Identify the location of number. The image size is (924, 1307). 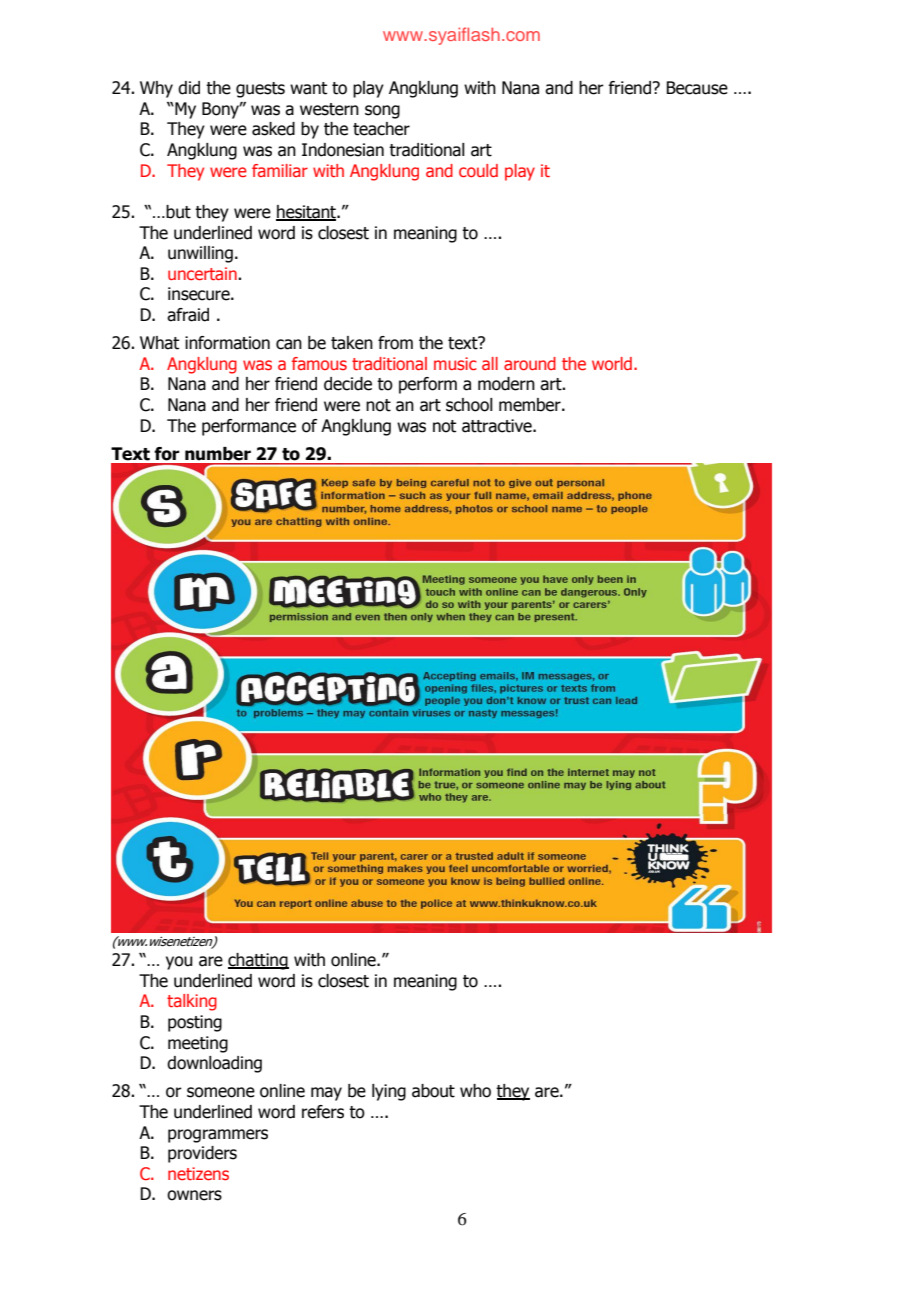
(218, 454).
